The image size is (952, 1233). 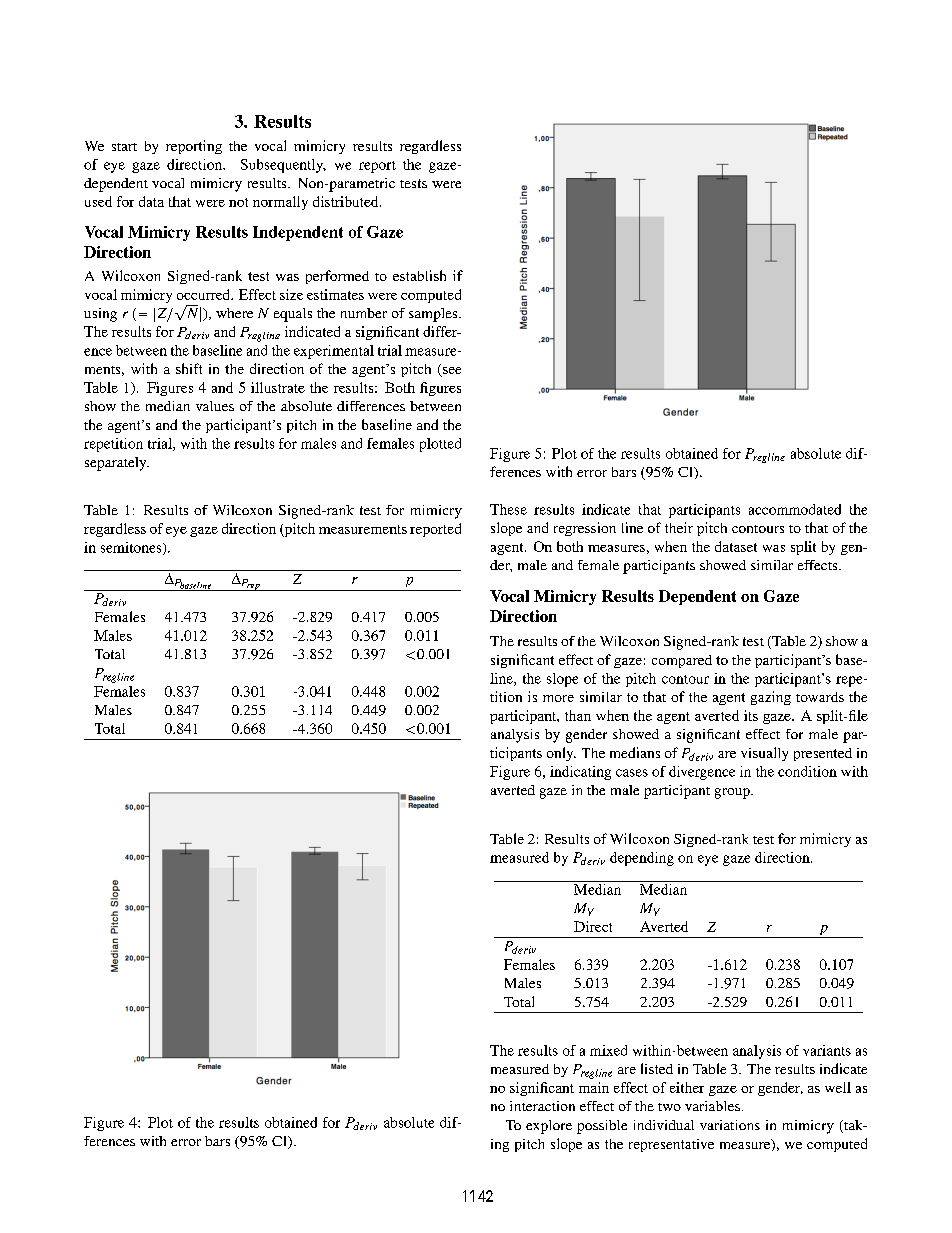 What do you see at coordinates (795, 509) in the image?
I see `accommodated` at bounding box center [795, 509].
